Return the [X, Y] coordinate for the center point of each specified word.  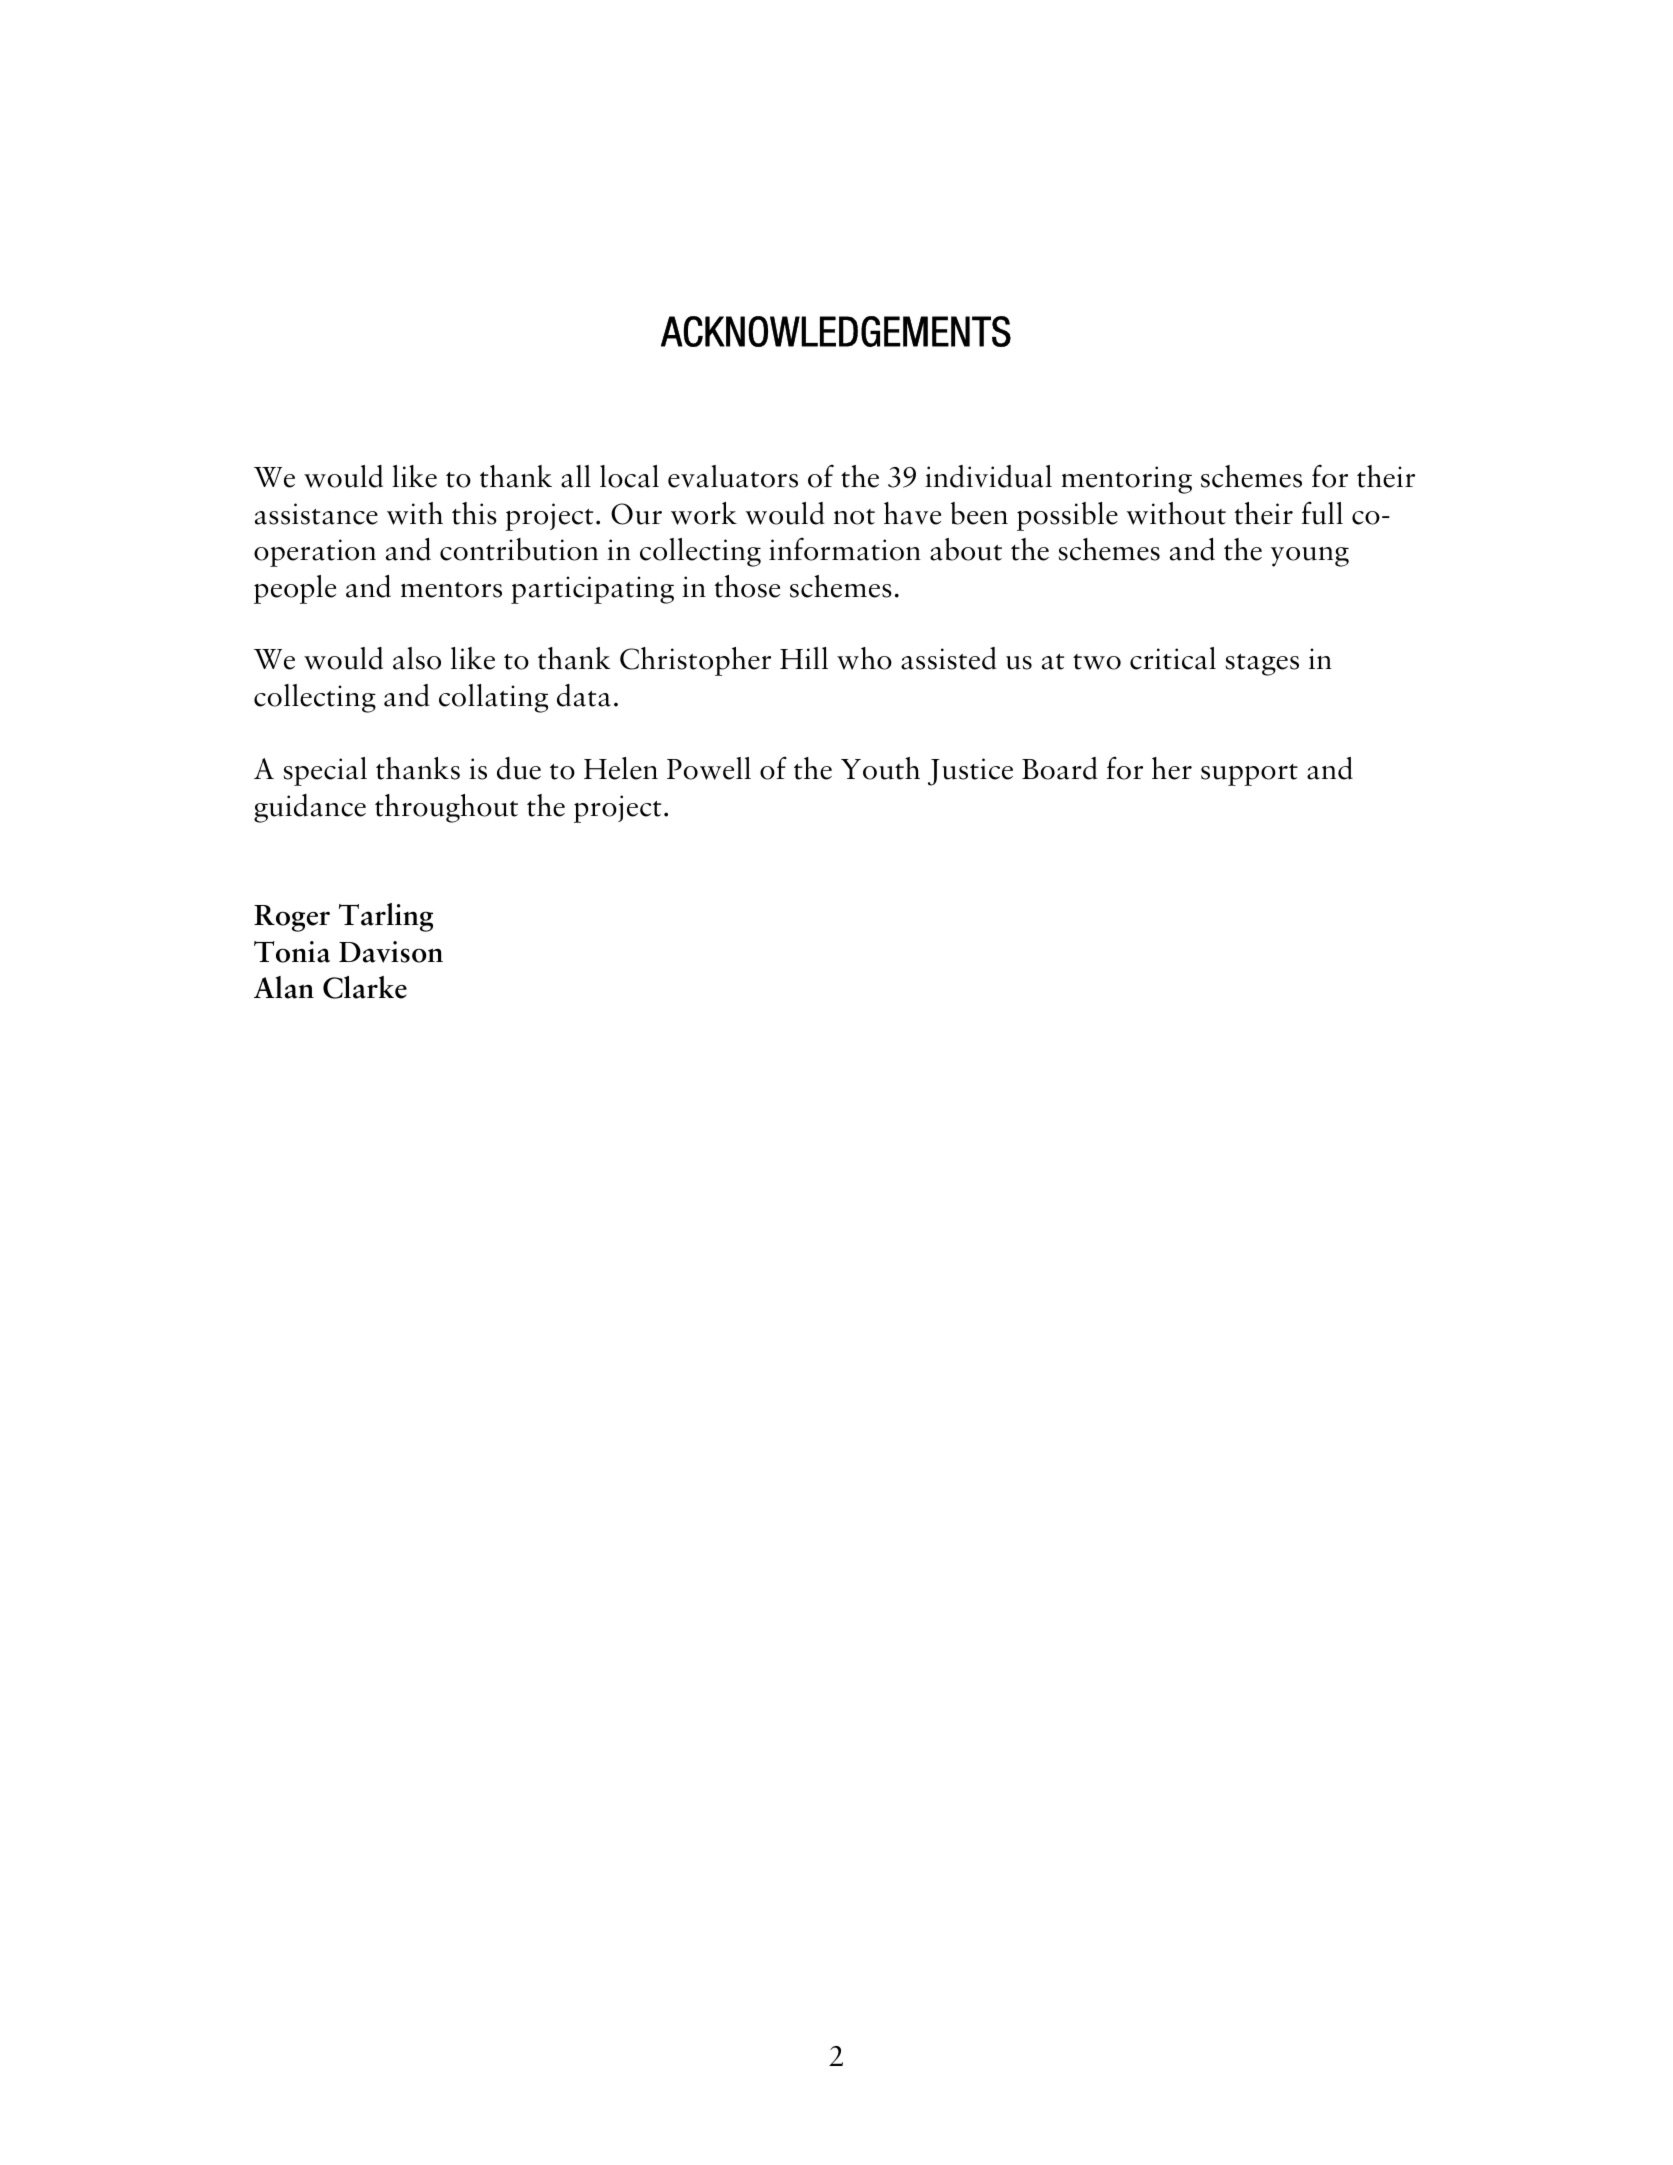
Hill [804, 658]
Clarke [365, 987]
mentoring [1126, 480]
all [576, 476]
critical [1173, 658]
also [417, 658]
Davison [391, 952]
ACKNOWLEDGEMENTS [836, 331]
